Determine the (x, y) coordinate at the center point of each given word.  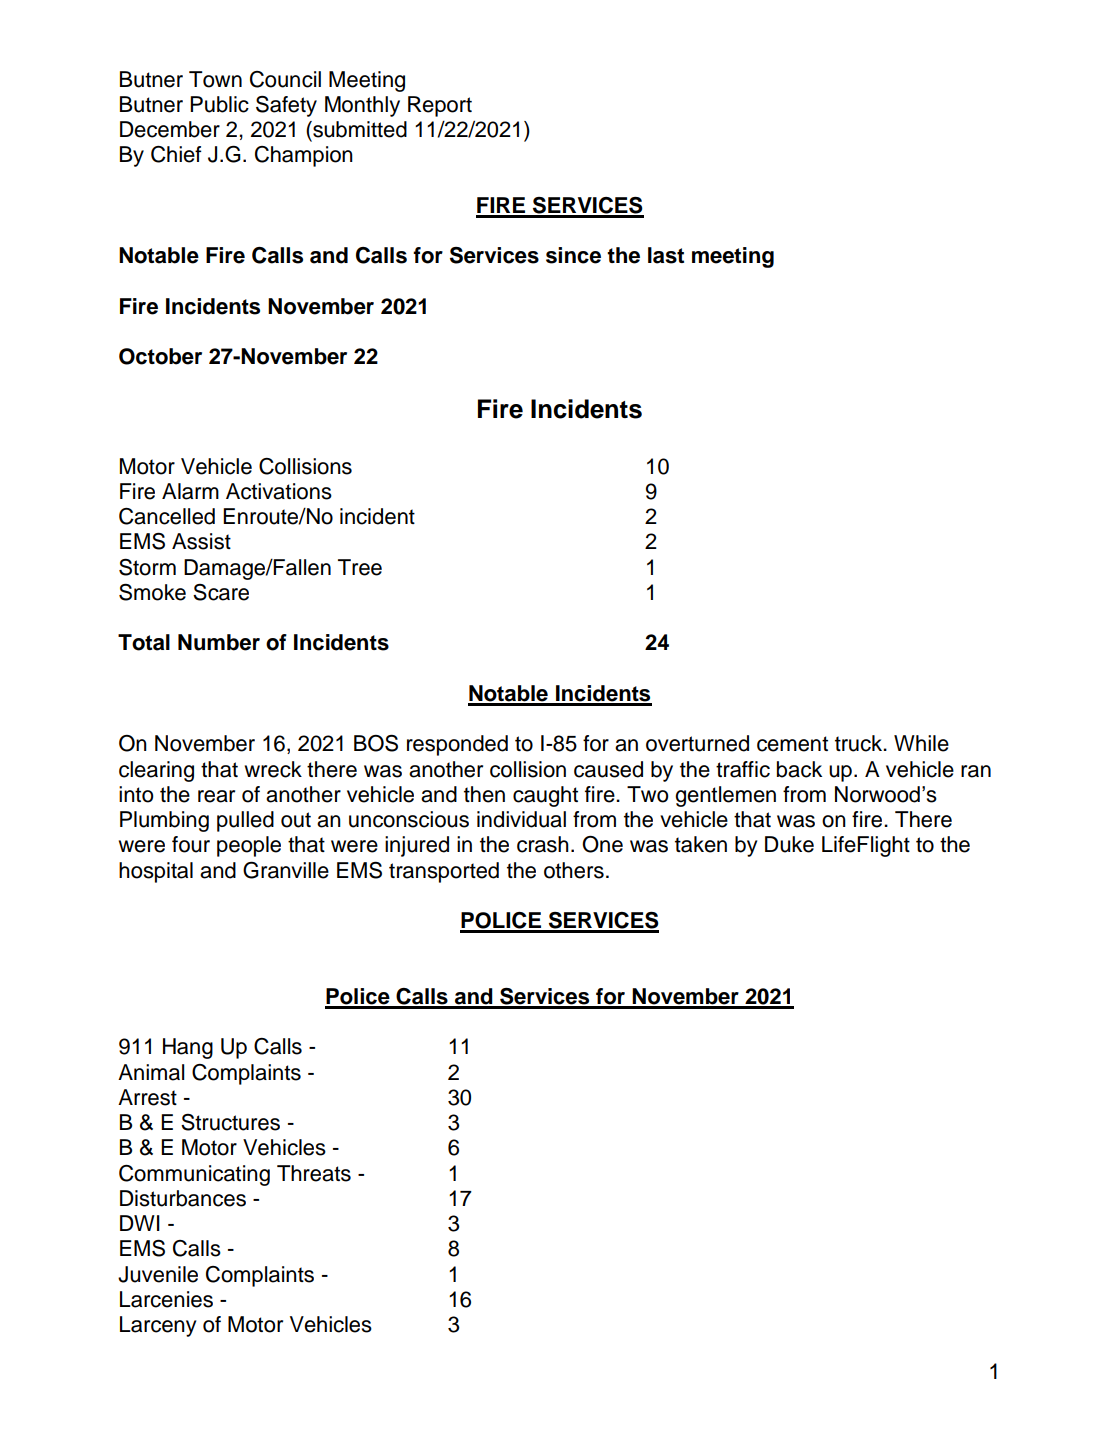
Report (440, 106)
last (666, 255)
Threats (314, 1173)
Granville (286, 870)
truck (860, 743)
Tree (360, 567)
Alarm (190, 491)
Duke (789, 844)
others (574, 870)
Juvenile (158, 1274)
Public (219, 104)
